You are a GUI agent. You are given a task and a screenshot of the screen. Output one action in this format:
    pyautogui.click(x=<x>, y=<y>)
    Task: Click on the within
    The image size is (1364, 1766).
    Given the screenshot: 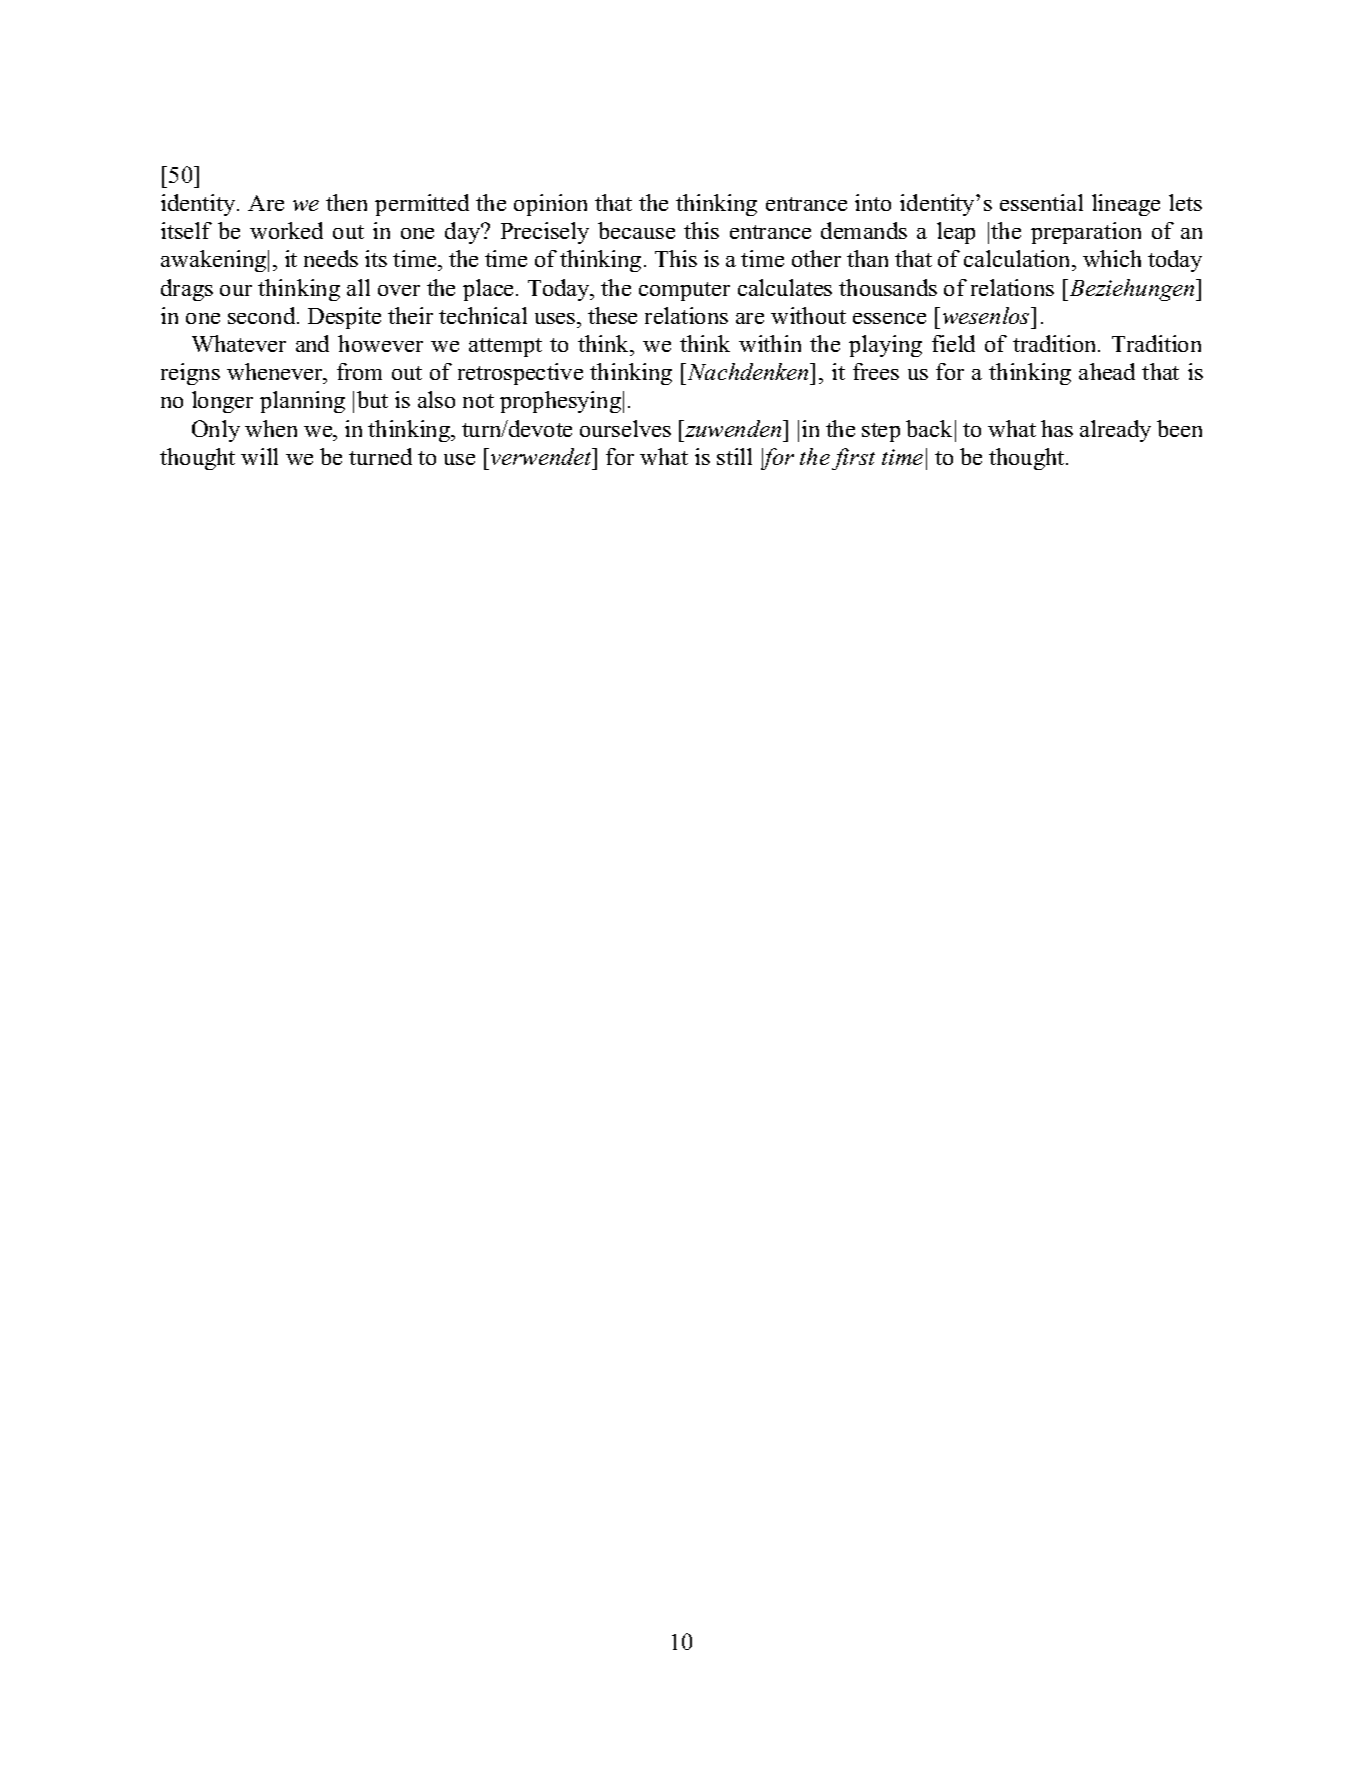 What is the action you would take?
    pyautogui.click(x=770, y=343)
